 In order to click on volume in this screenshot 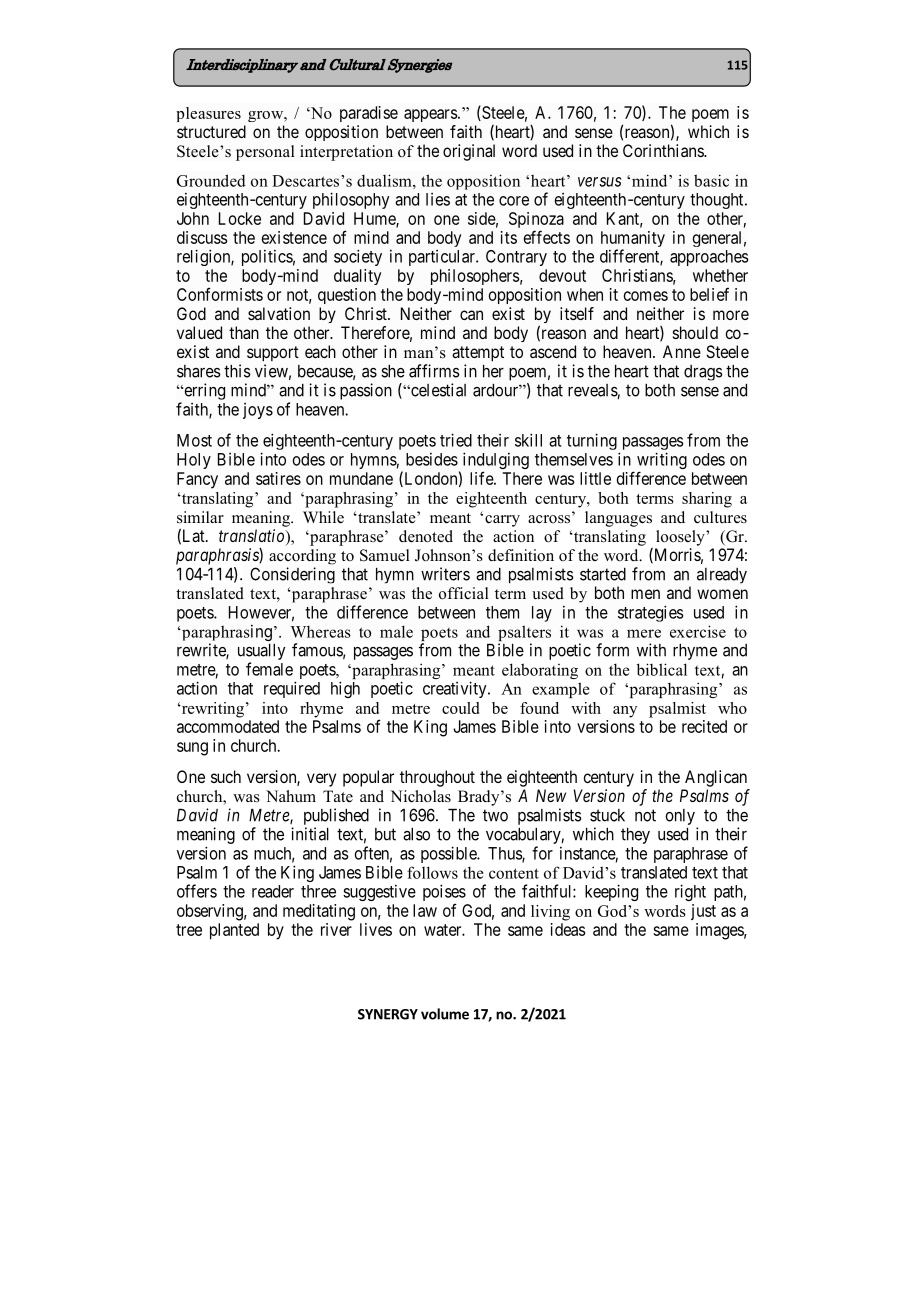, I will do `click(445, 1014)`.
